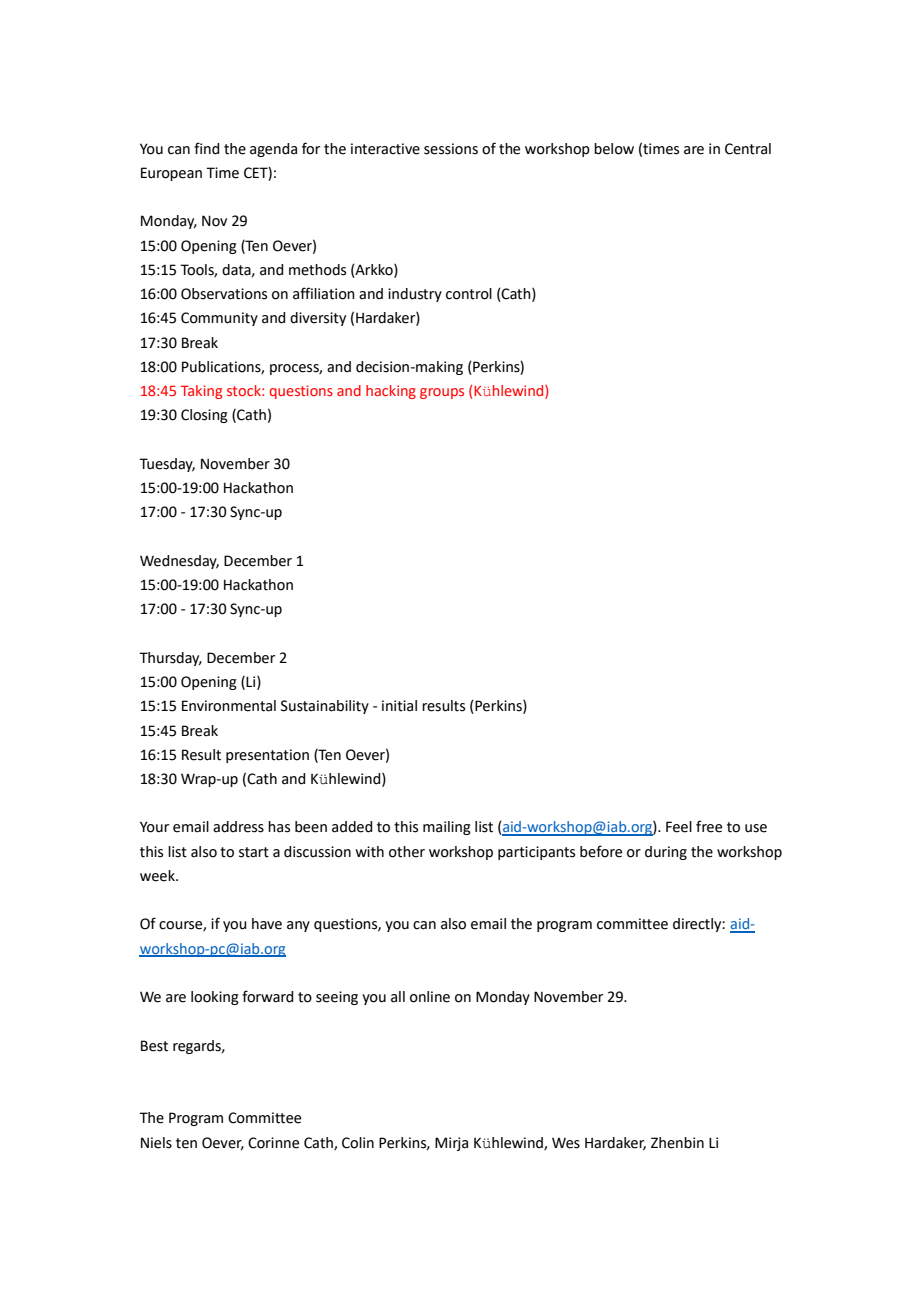 The image size is (924, 1308). What do you see at coordinates (748, 149) in the screenshot?
I see `Central` at bounding box center [748, 149].
